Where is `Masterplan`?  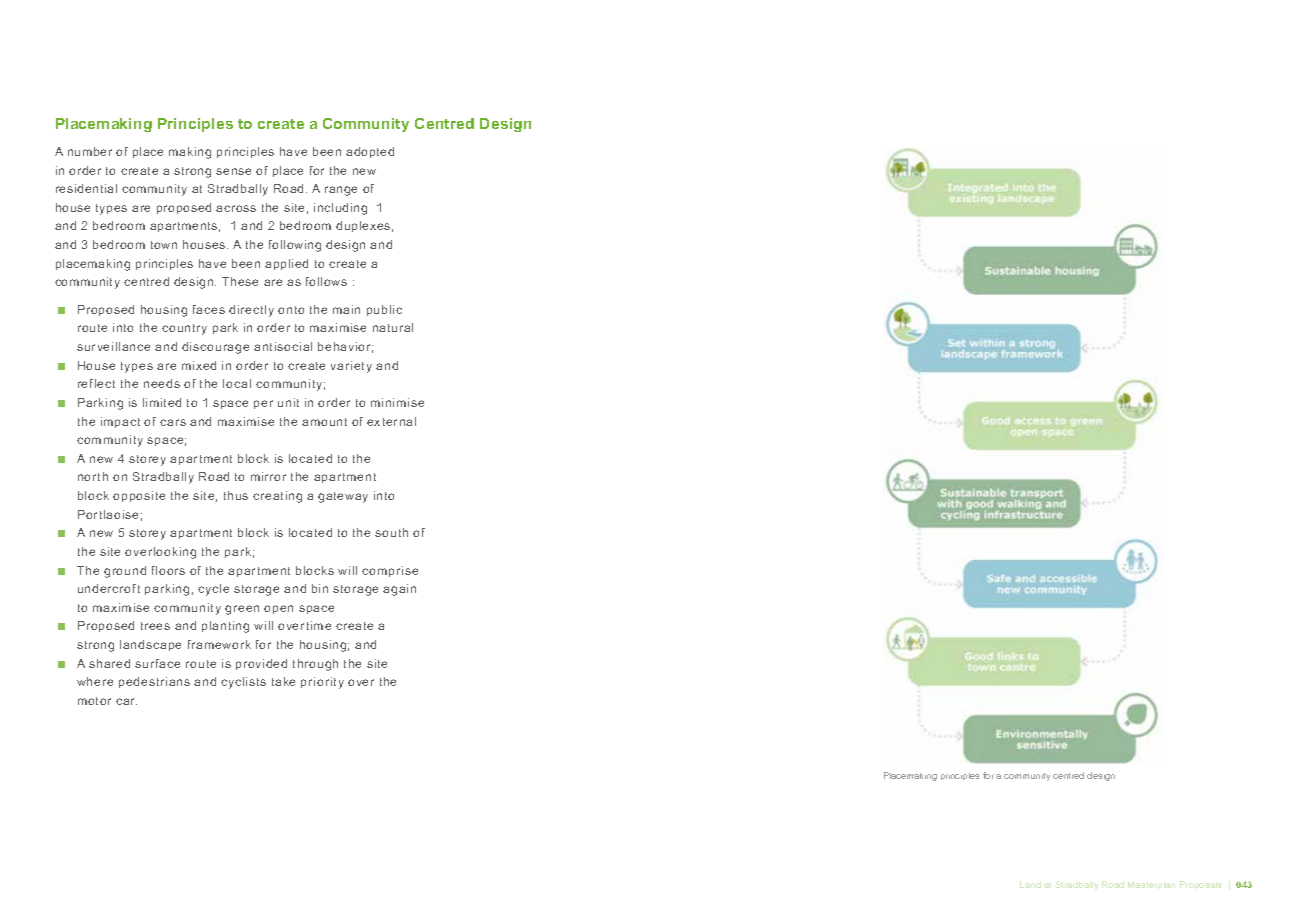 Masterplan is located at coordinates (1151, 885).
